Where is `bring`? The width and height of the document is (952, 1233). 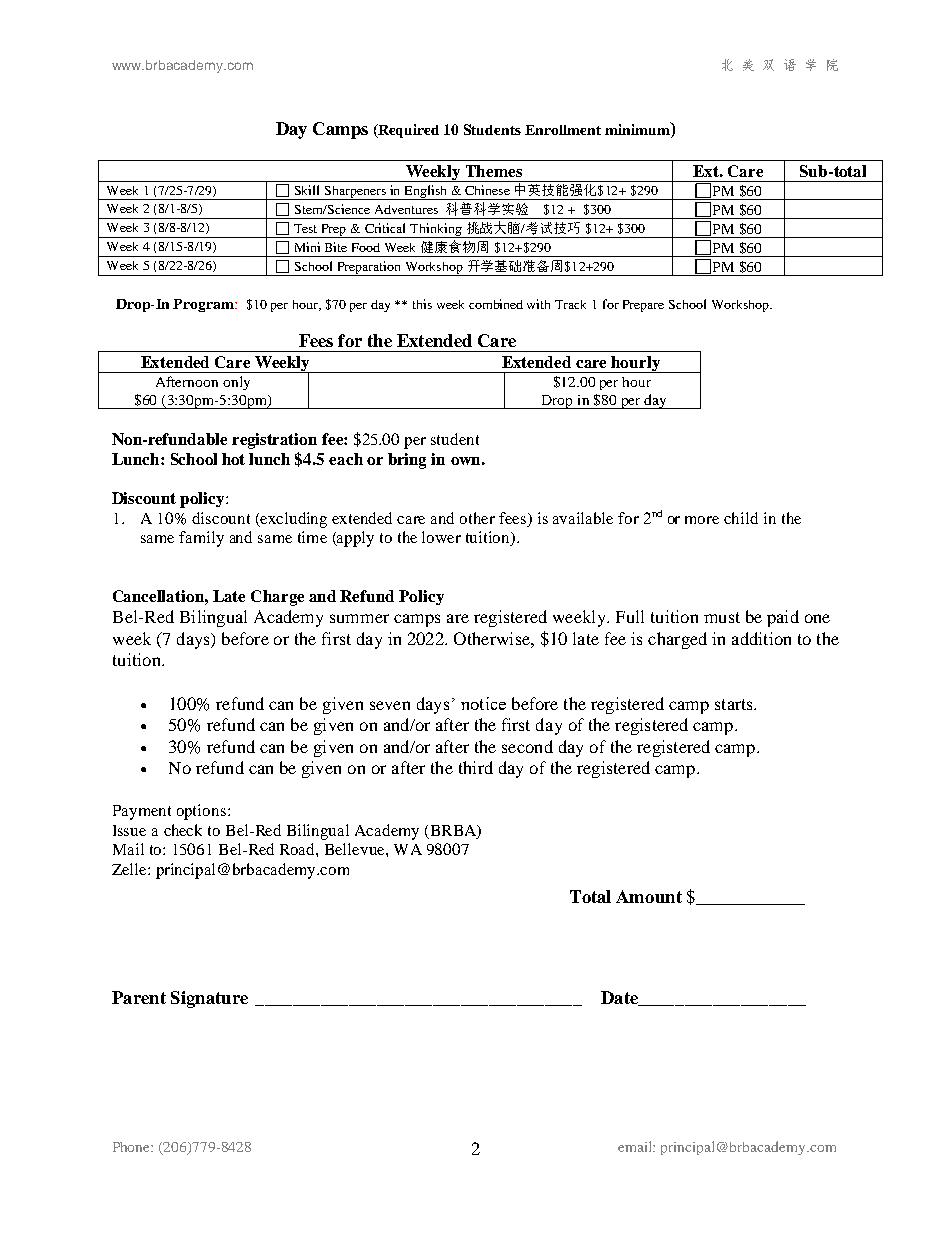 bring is located at coordinates (407, 461).
